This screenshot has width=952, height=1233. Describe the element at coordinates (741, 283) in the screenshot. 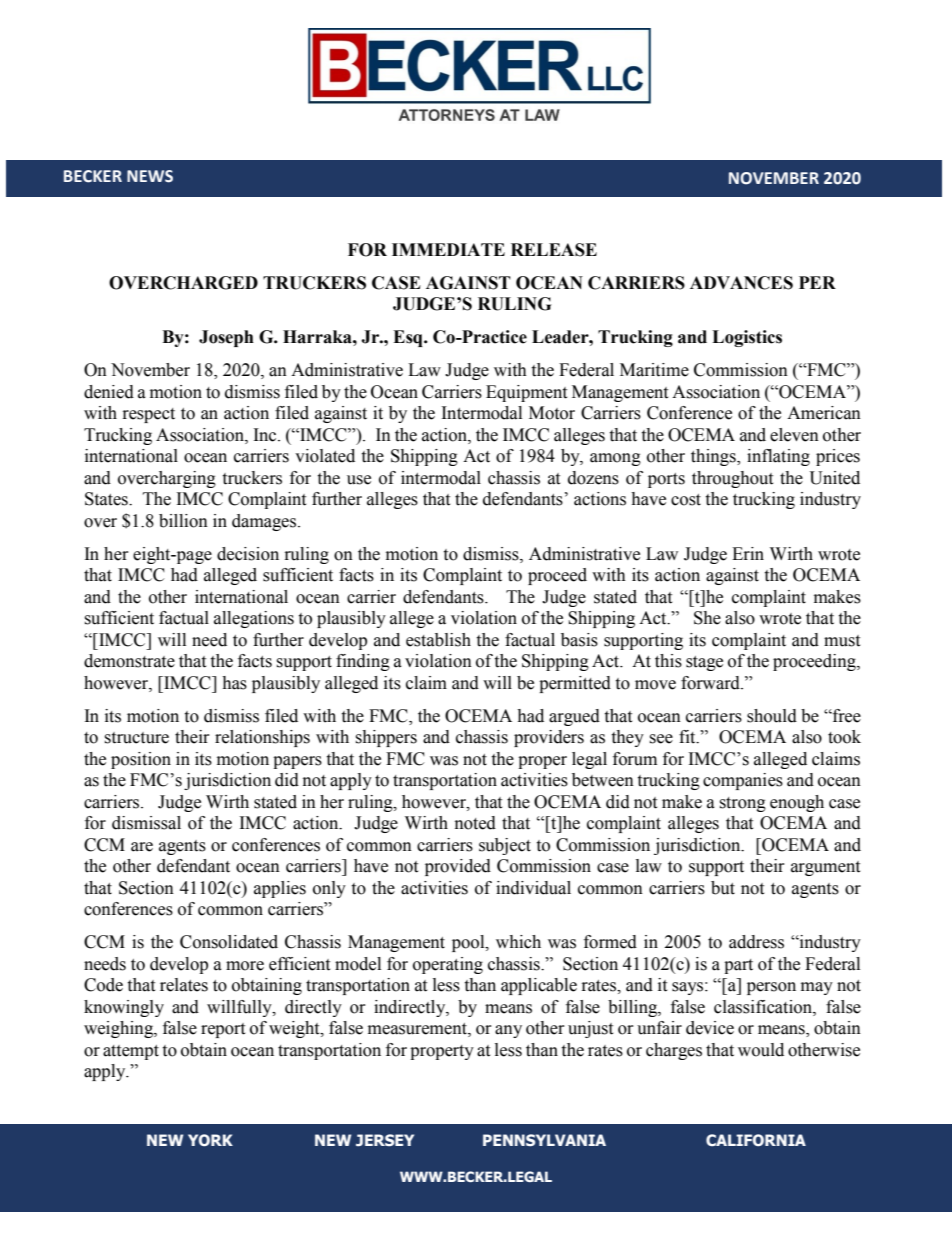

I see `ADVANCES` at that location.
